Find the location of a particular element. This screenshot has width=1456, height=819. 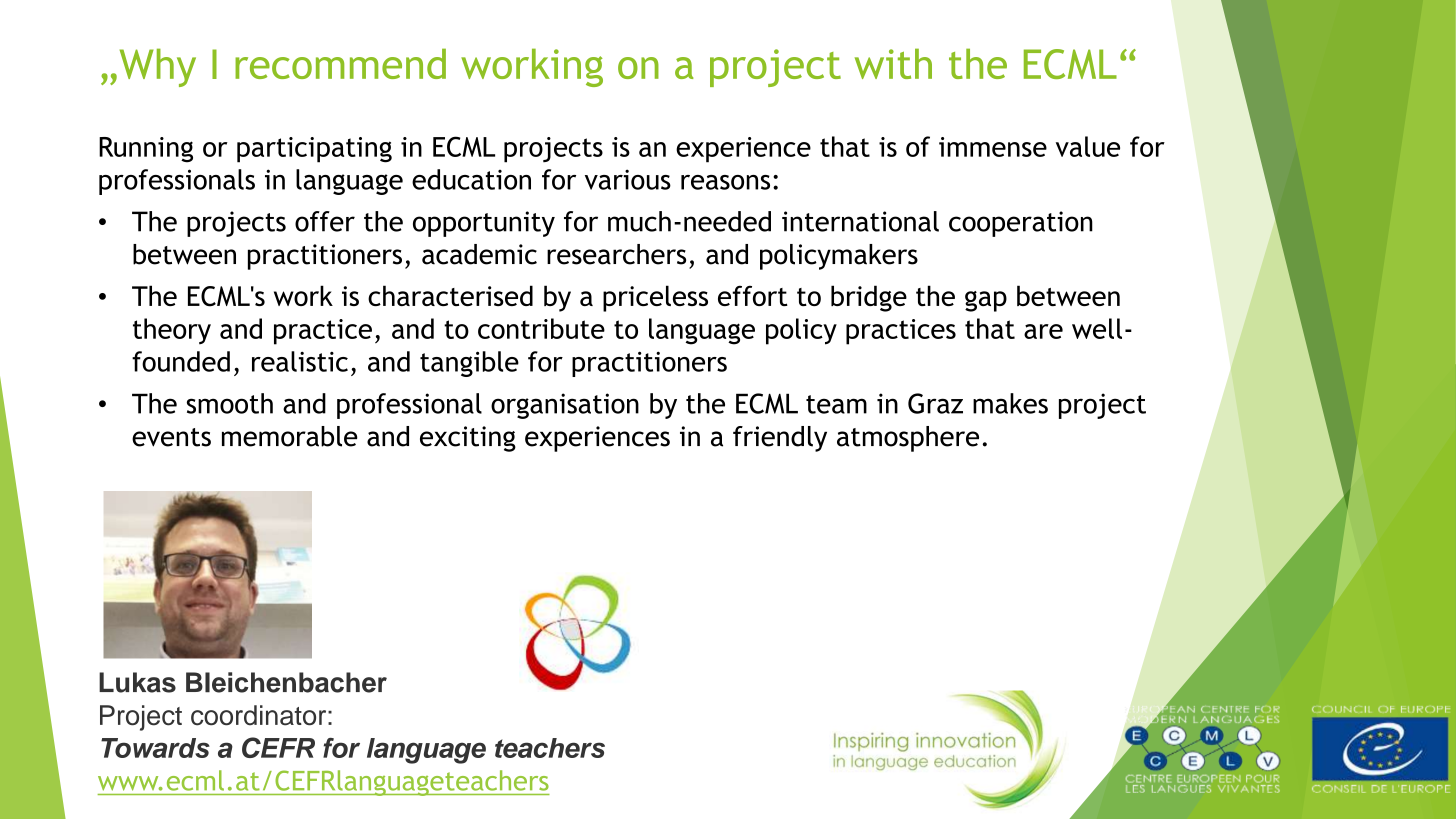

makes is located at coordinates (1010, 403).
